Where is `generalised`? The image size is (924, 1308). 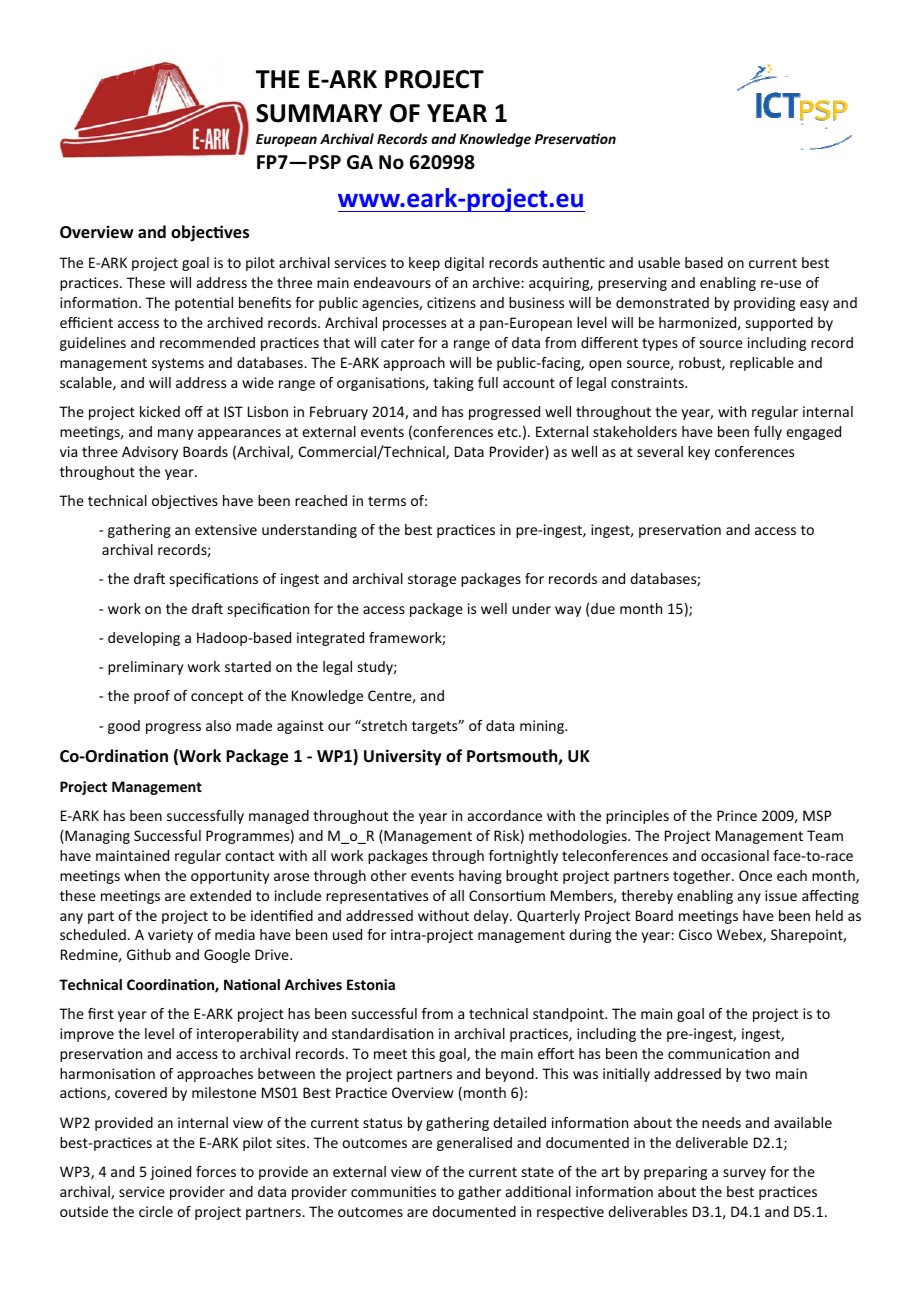 generalised is located at coordinates (474, 1144).
